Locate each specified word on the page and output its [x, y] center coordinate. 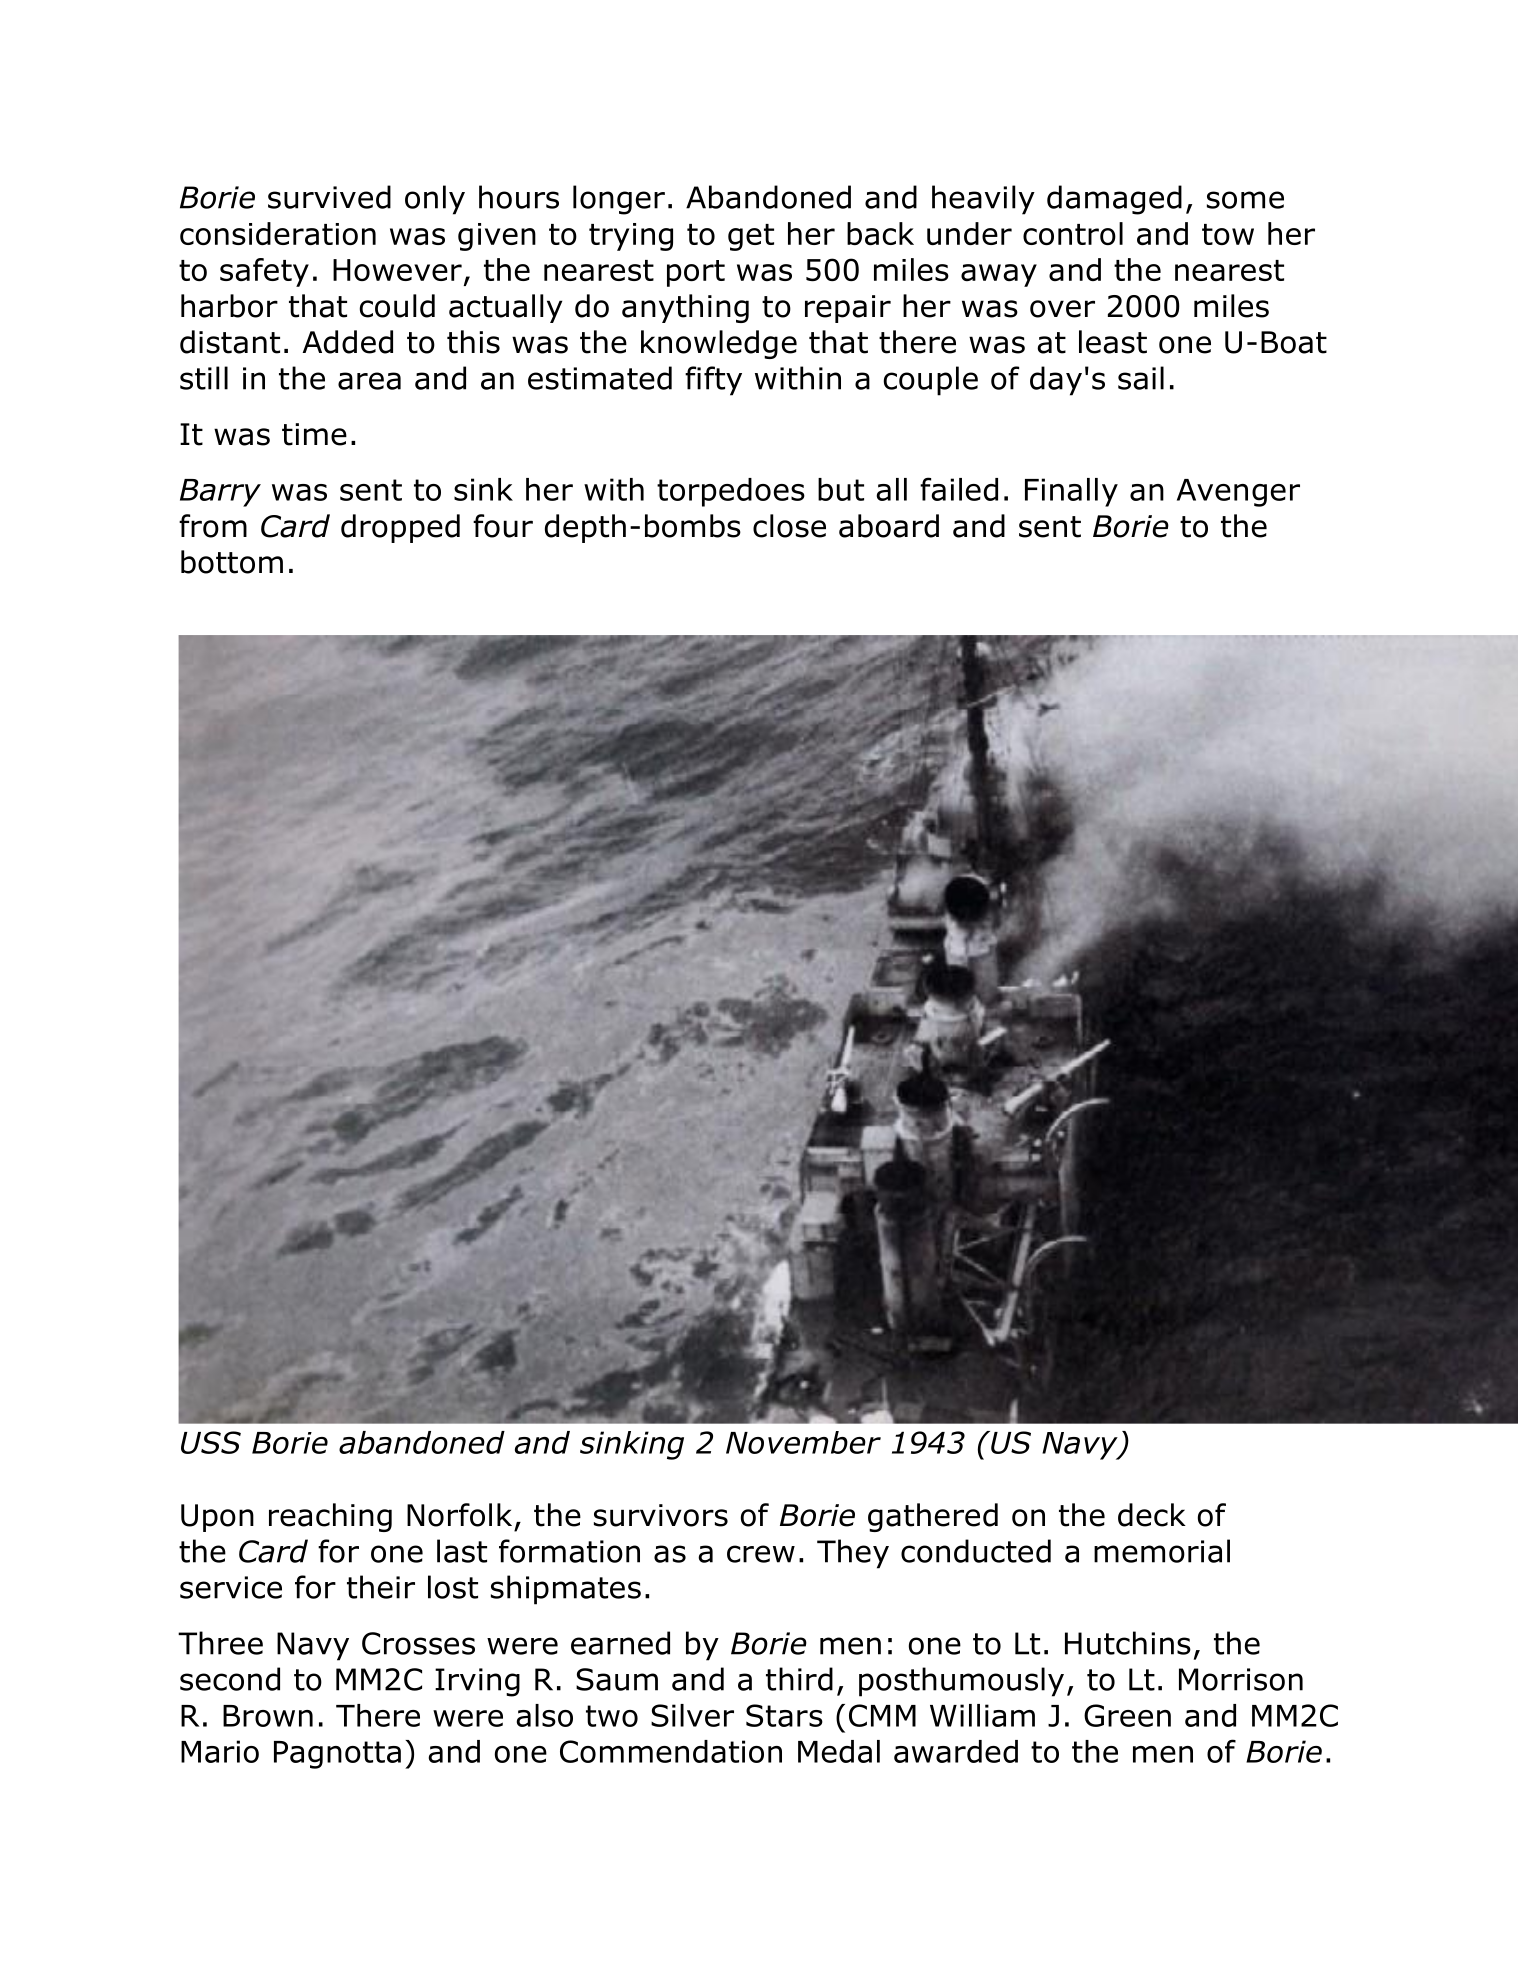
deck [1152, 1515]
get [751, 237]
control [1073, 233]
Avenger [1238, 493]
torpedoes [731, 492]
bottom [232, 562]
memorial [1162, 1551]
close [789, 526]
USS [211, 1442]
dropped [400, 528]
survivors [661, 1515]
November [803, 1442]
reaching [330, 1517]
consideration [278, 233]
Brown [268, 1716]
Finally [1071, 492]
